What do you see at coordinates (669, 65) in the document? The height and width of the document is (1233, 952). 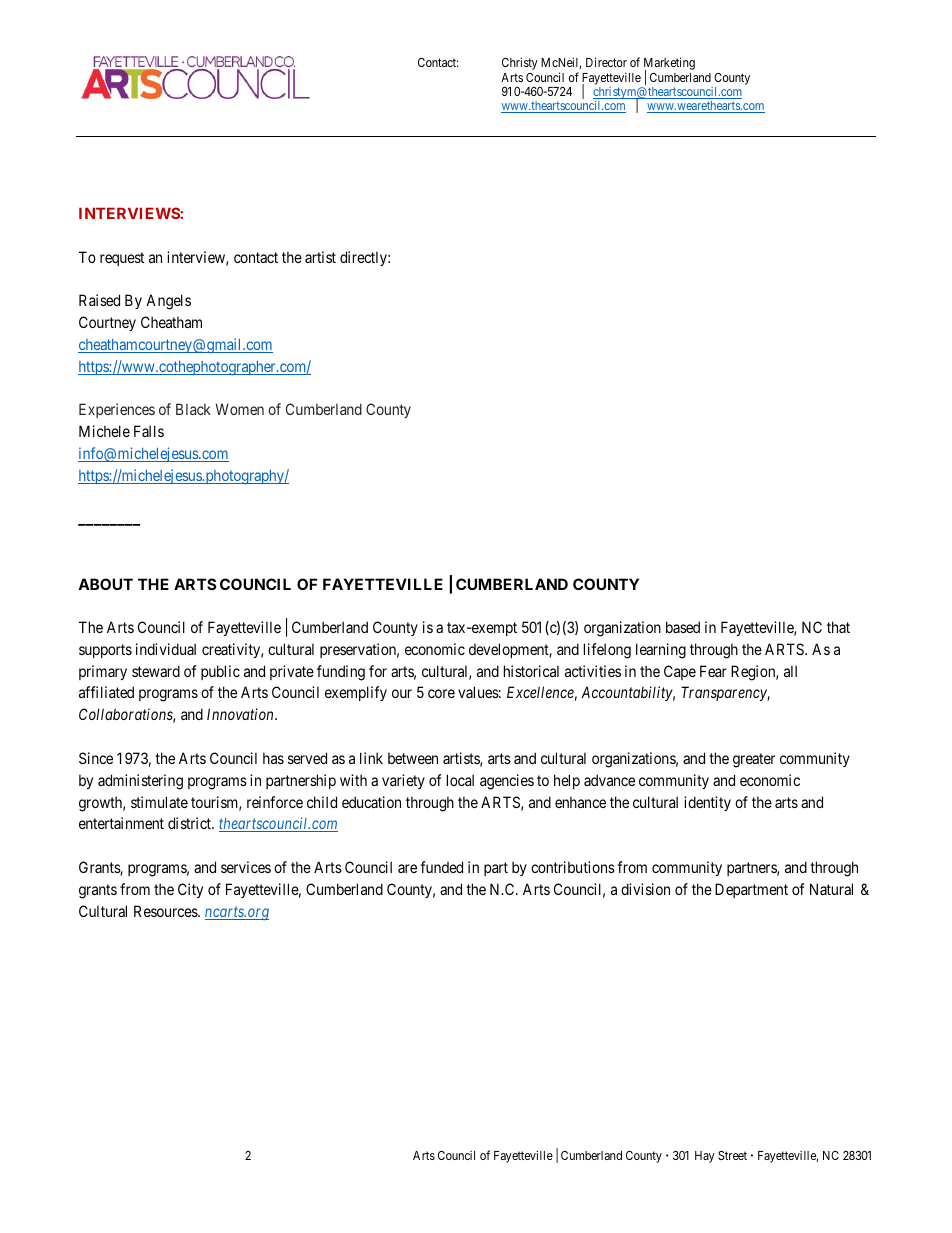 I see `Marketing` at bounding box center [669, 65].
